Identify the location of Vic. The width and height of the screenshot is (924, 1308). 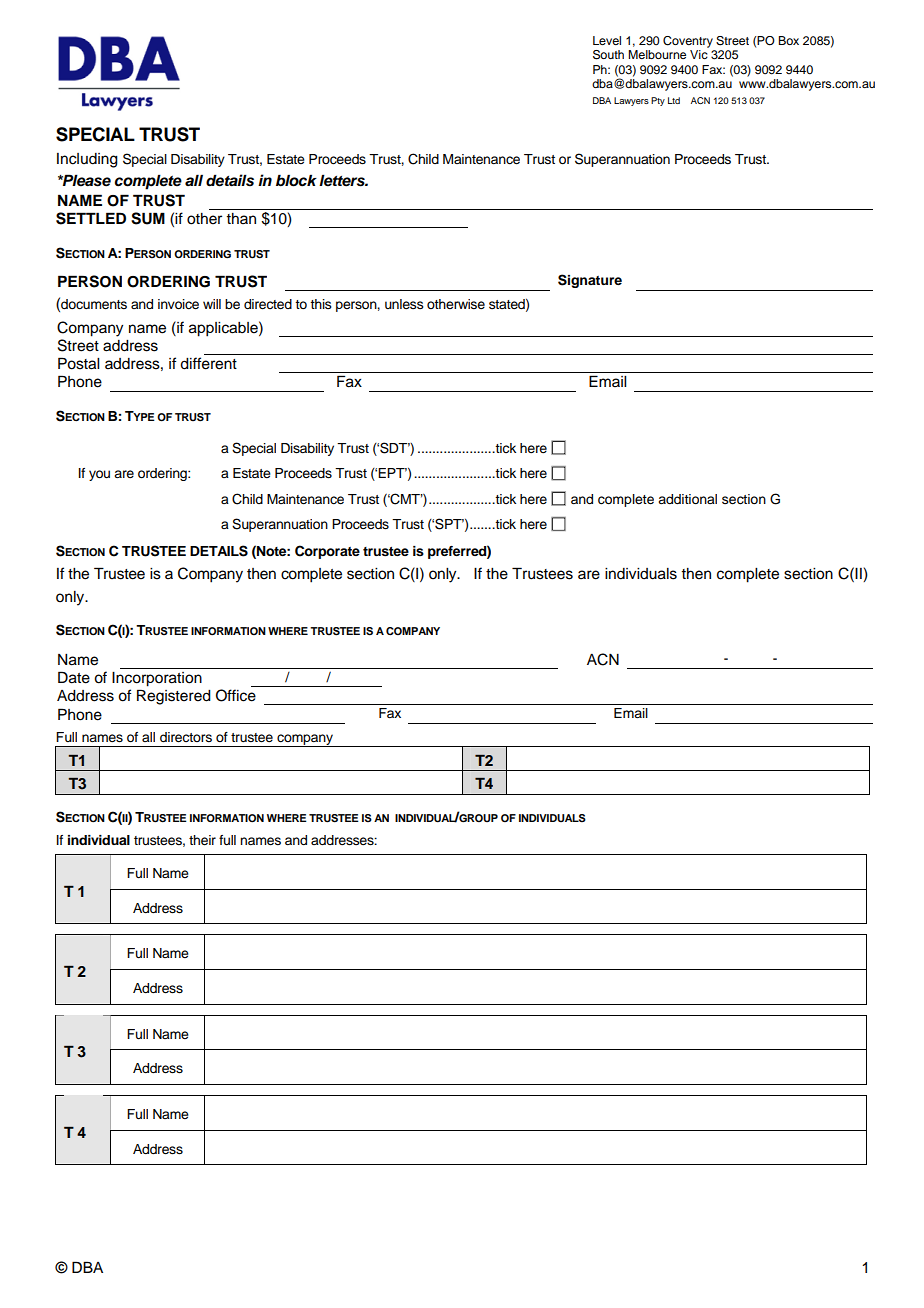
(699, 54).
